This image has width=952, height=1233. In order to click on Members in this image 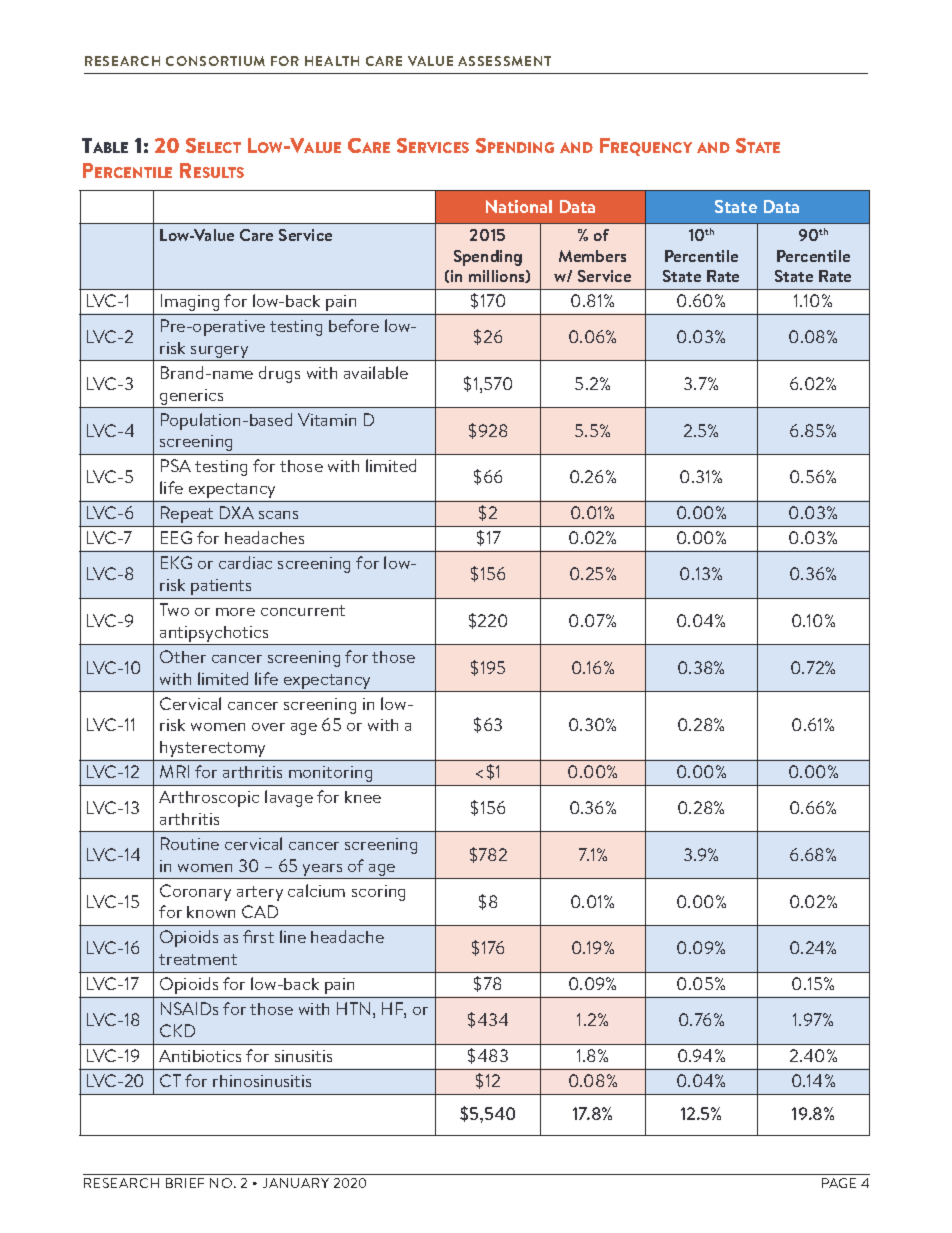, I will do `click(592, 256)`.
